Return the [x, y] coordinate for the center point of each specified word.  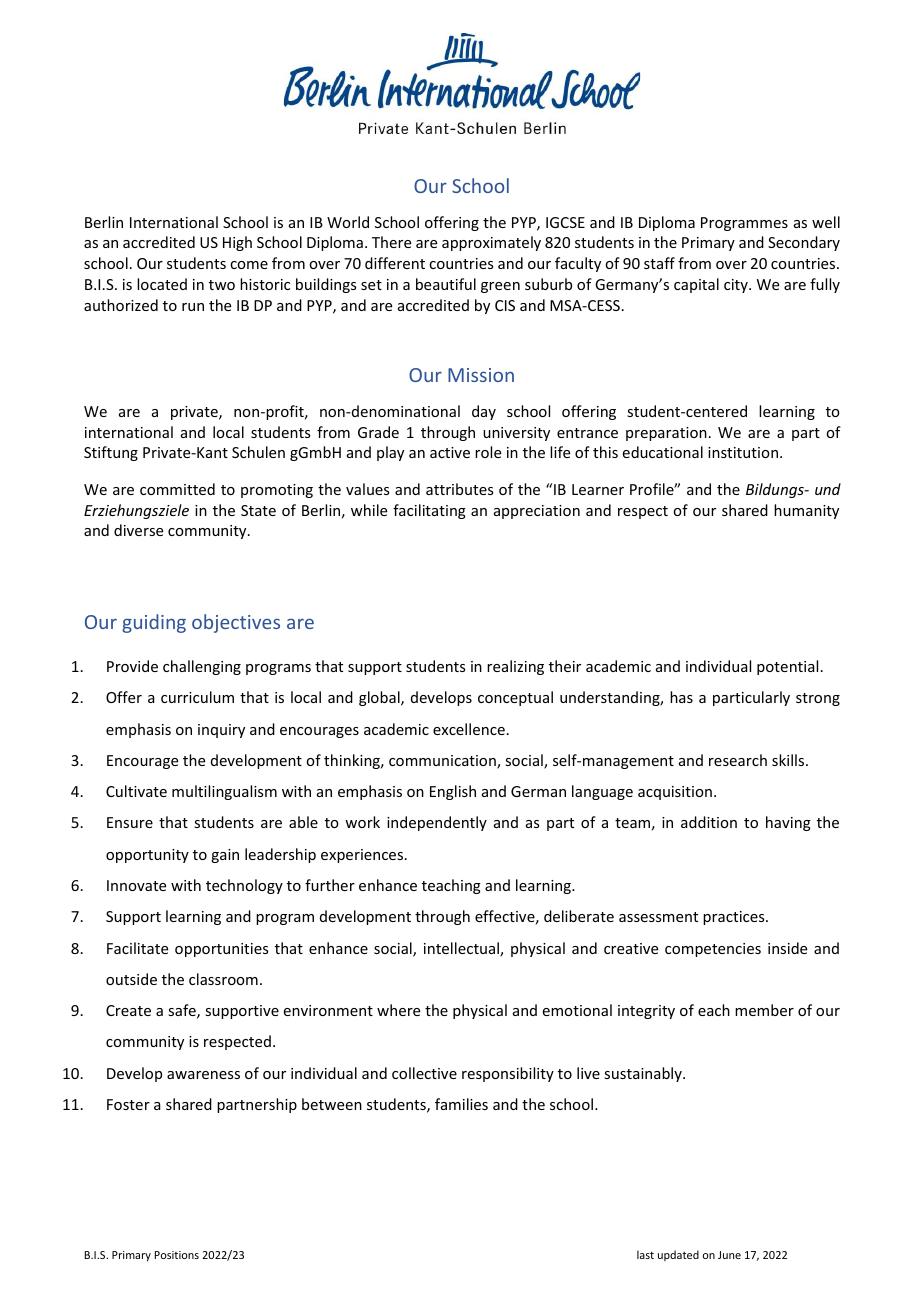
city [737, 286]
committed [177, 489]
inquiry [221, 731]
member [764, 1010]
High [237, 243]
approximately [491, 243]
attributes [459, 489]
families [461, 1104]
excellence [469, 729]
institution [743, 452]
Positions [177, 1255]
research [738, 760]
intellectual [462, 949]
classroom [223, 979]
